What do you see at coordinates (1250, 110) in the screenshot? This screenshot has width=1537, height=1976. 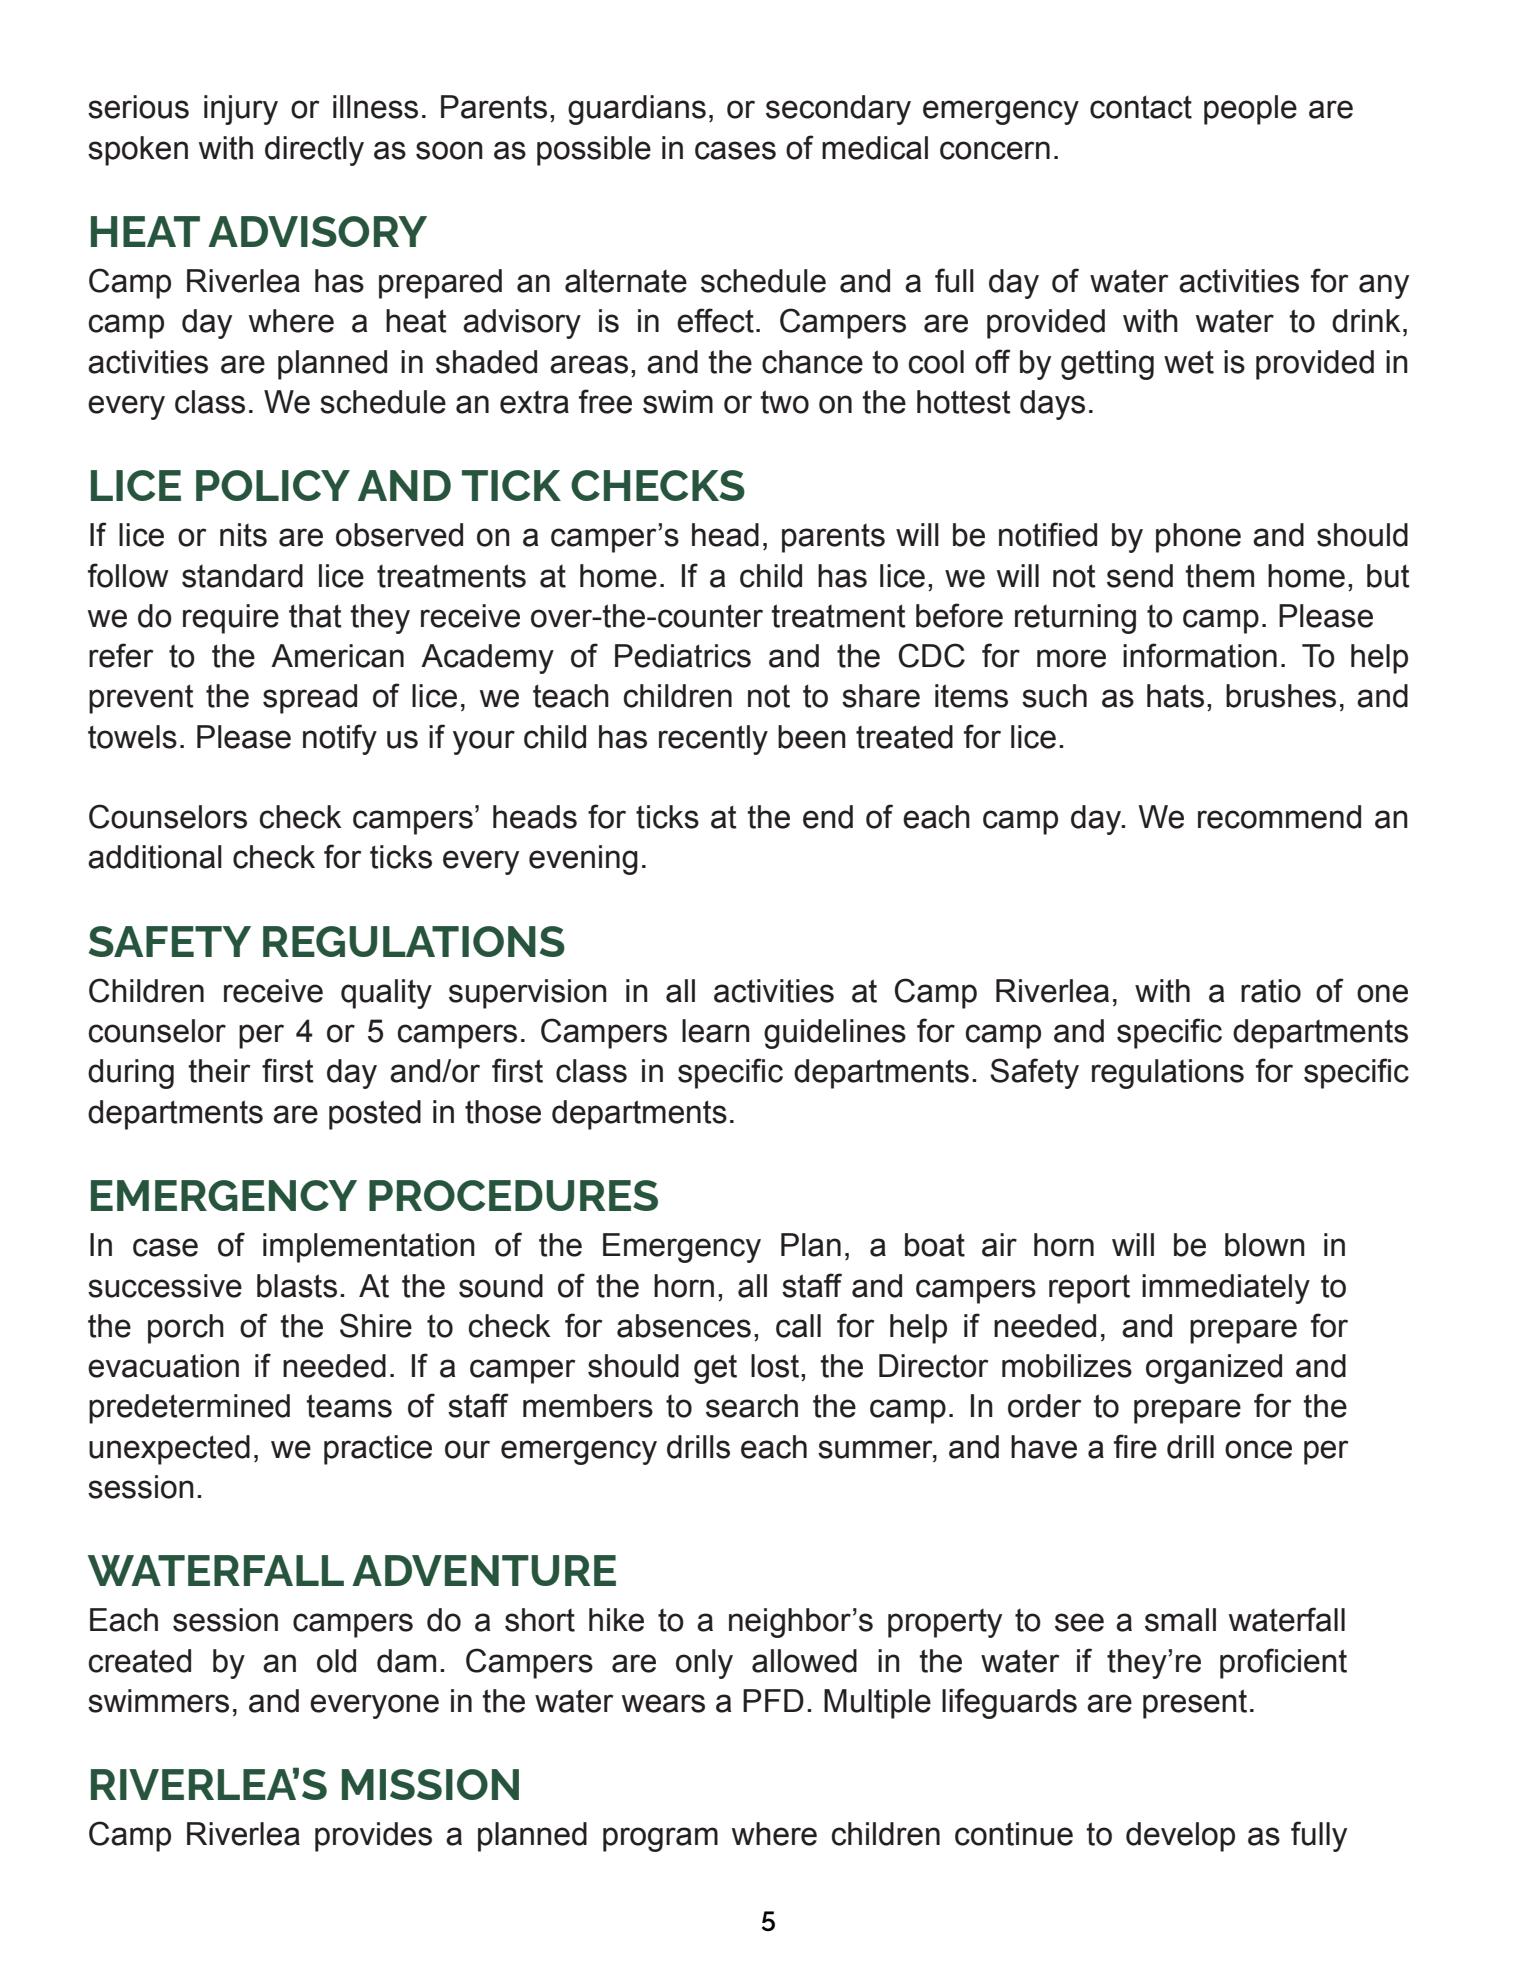 I see `people` at bounding box center [1250, 110].
